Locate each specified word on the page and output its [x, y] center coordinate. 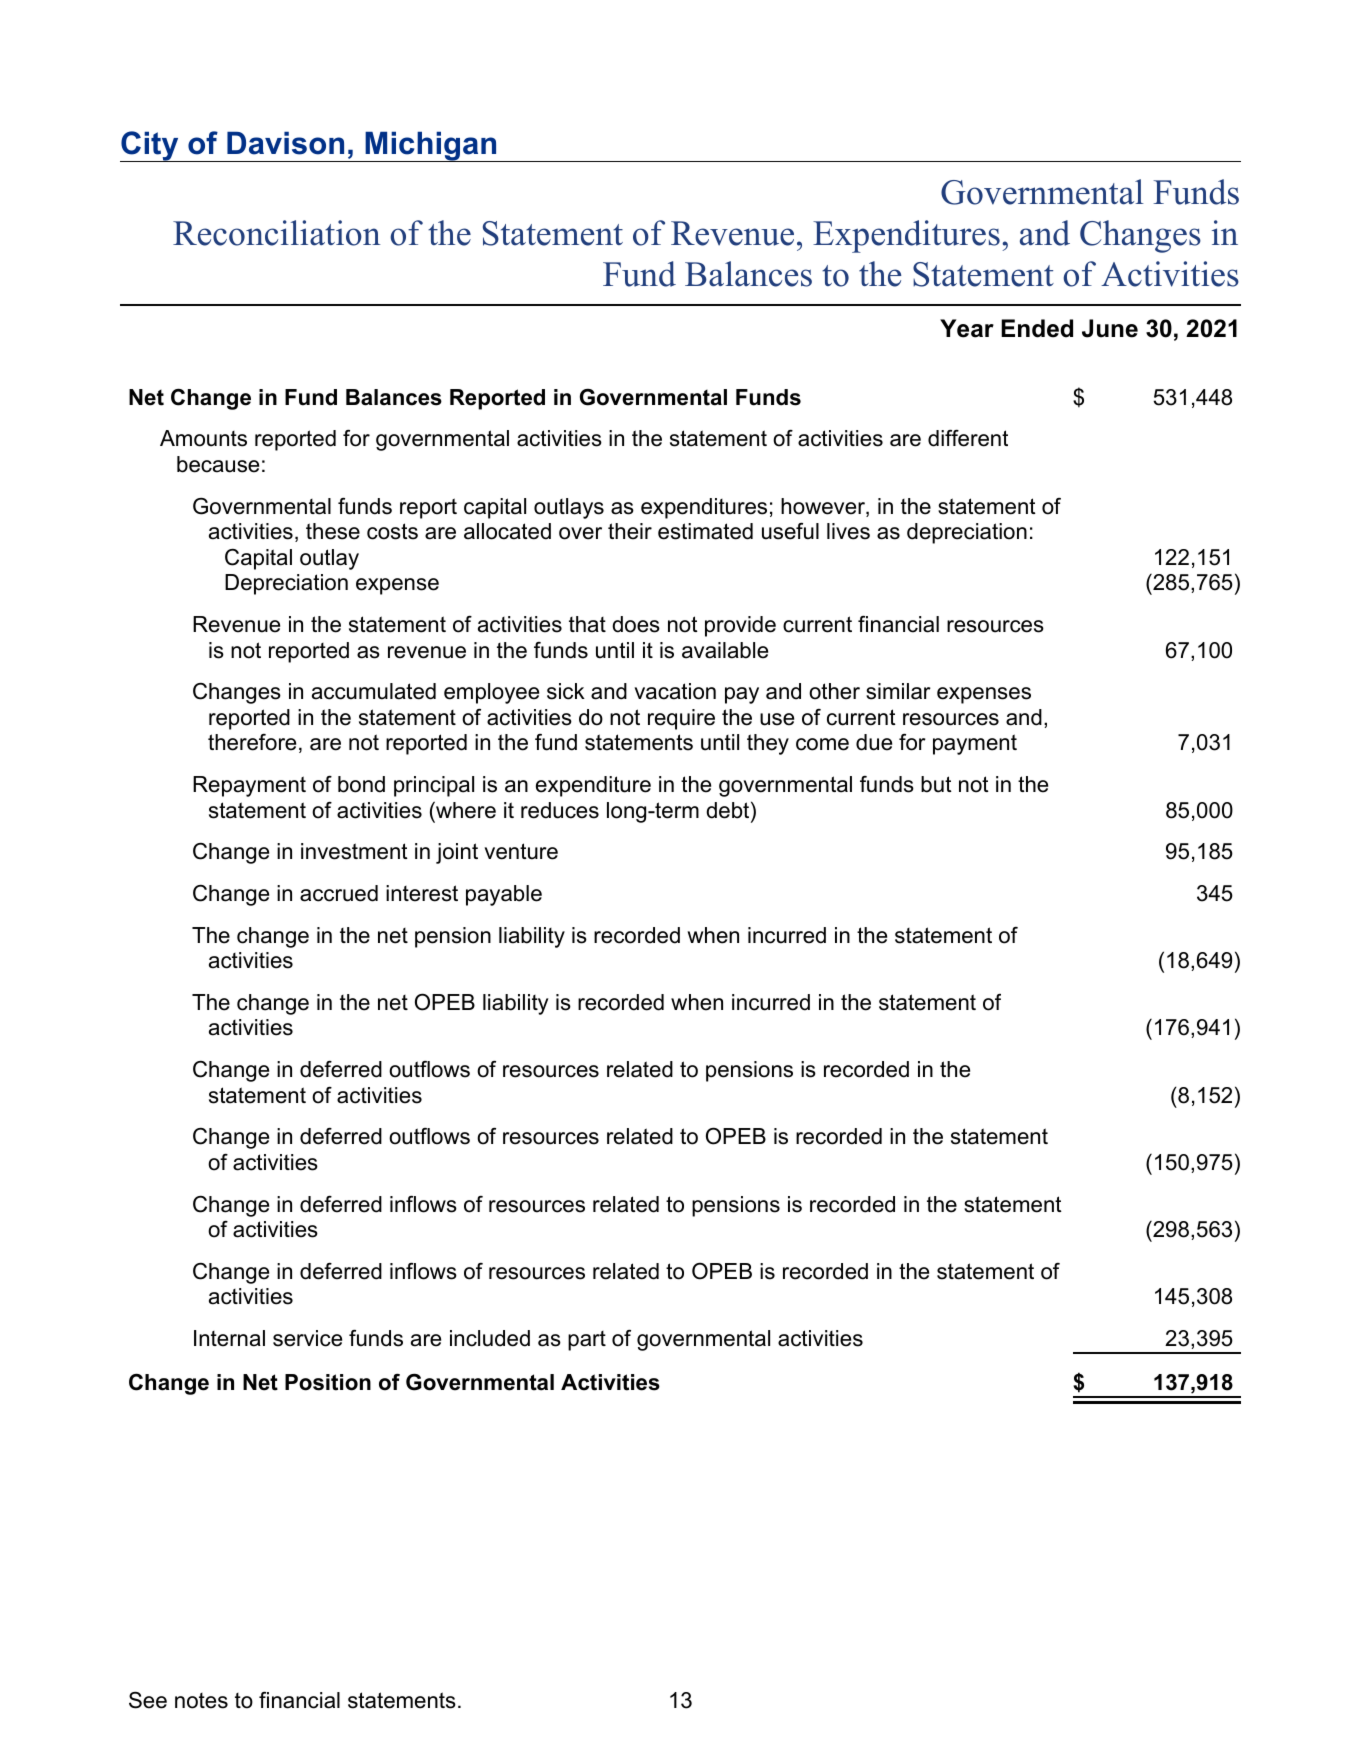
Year [967, 328]
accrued [339, 893]
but [936, 784]
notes [201, 1701]
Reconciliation [277, 233]
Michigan [431, 146]
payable [504, 895]
